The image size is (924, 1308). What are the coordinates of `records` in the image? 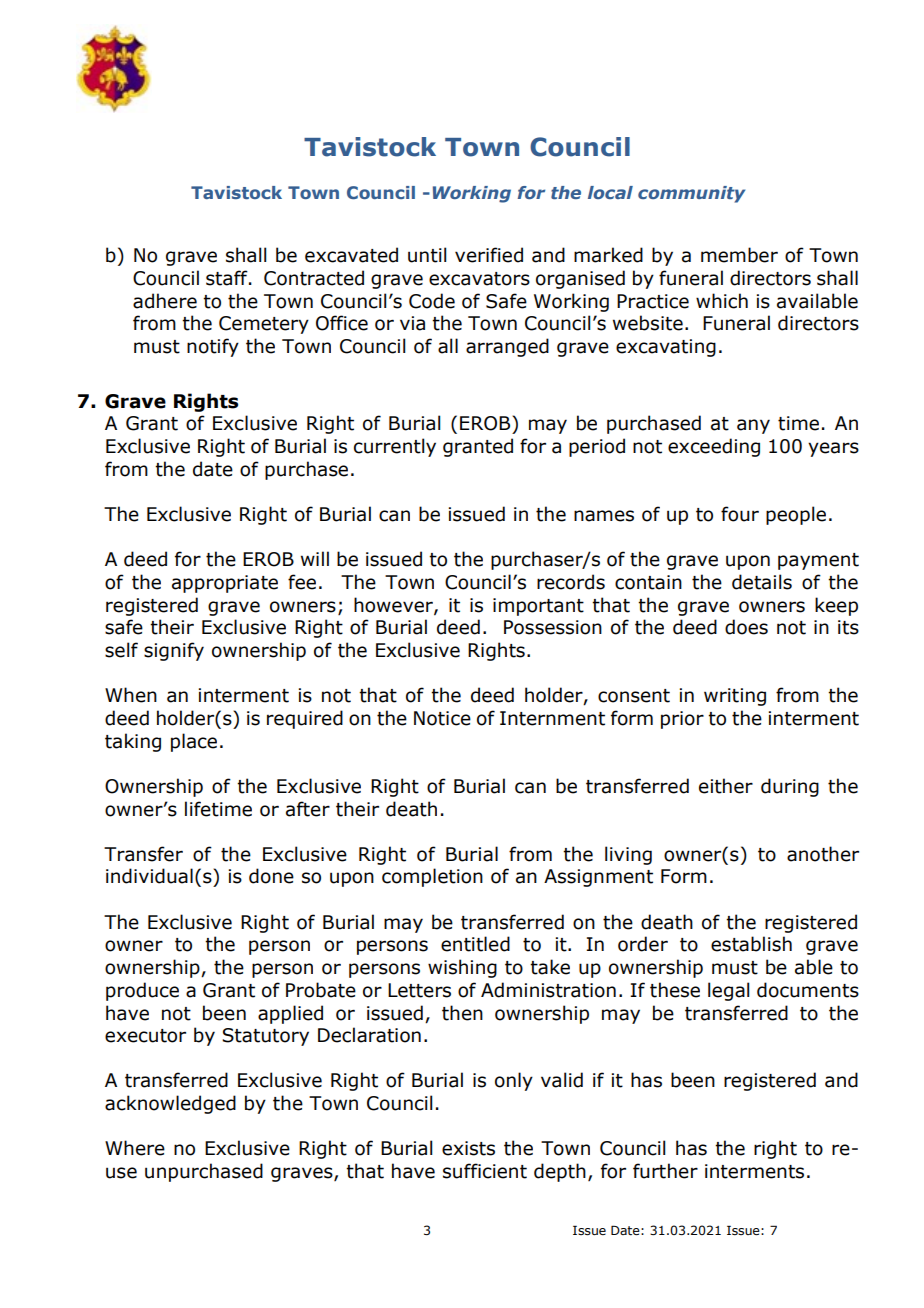 It's located at (571, 582).
